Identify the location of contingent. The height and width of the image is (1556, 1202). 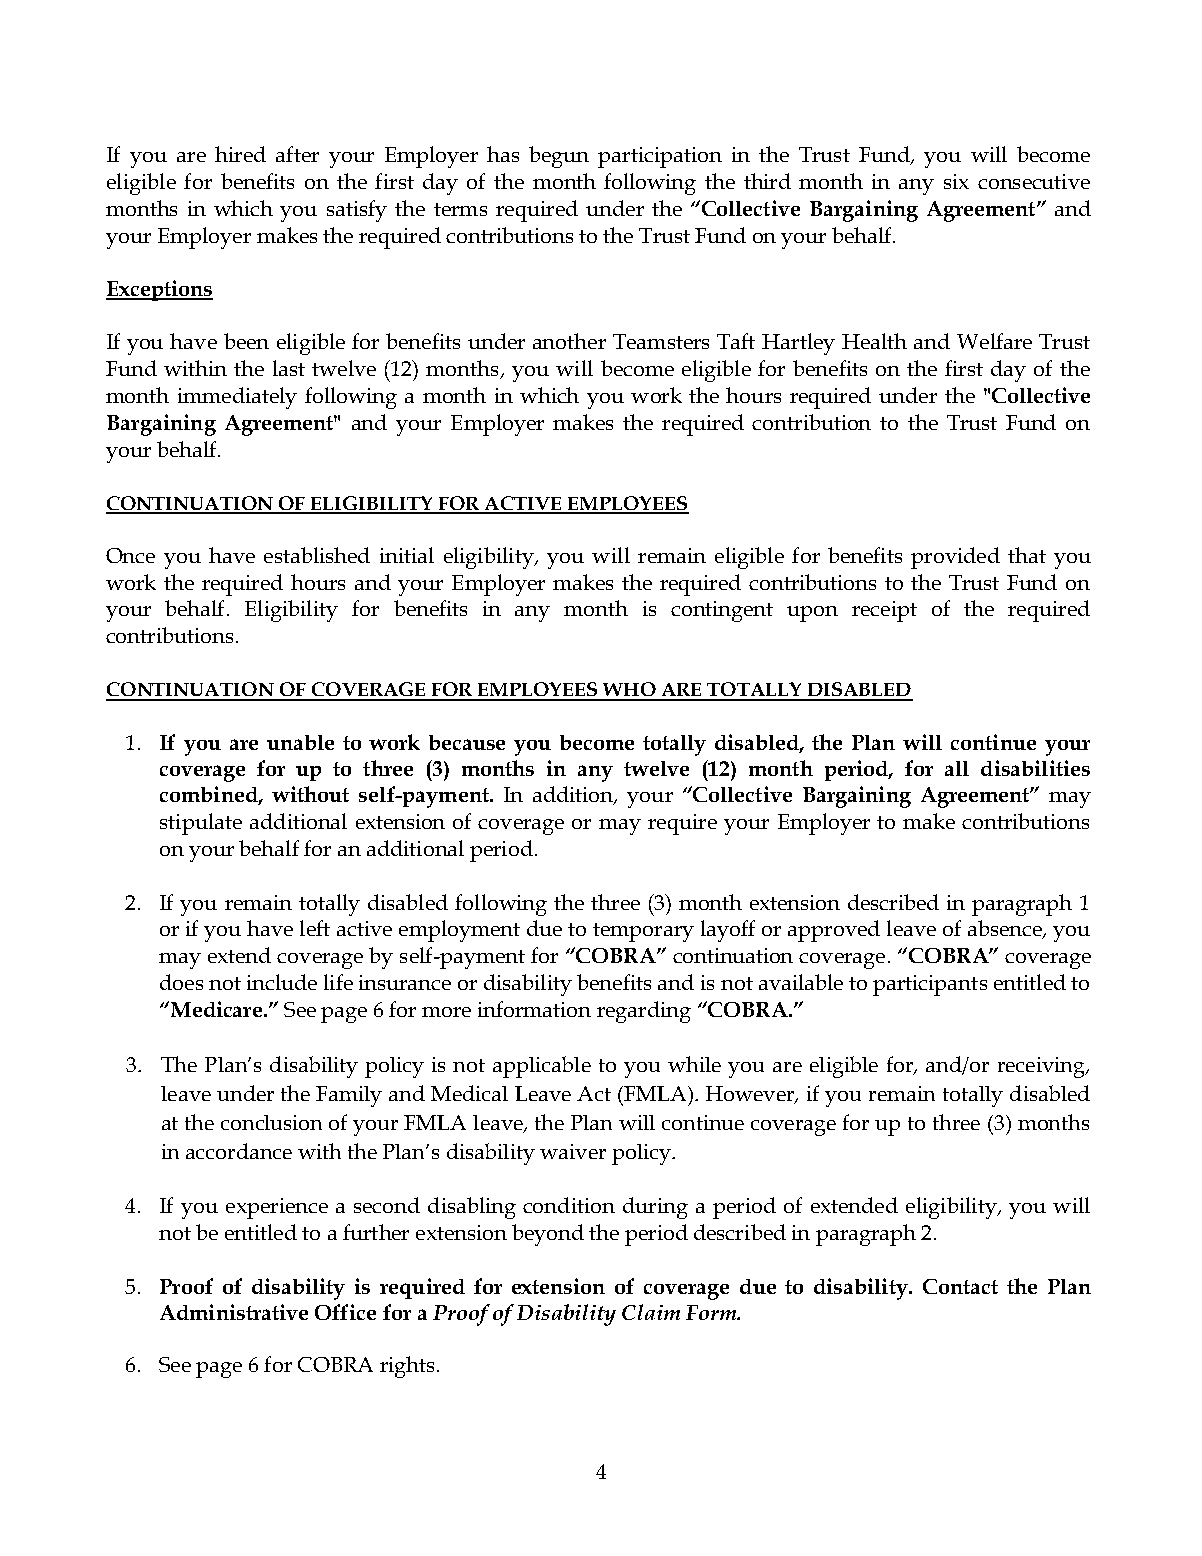
(722, 611).
